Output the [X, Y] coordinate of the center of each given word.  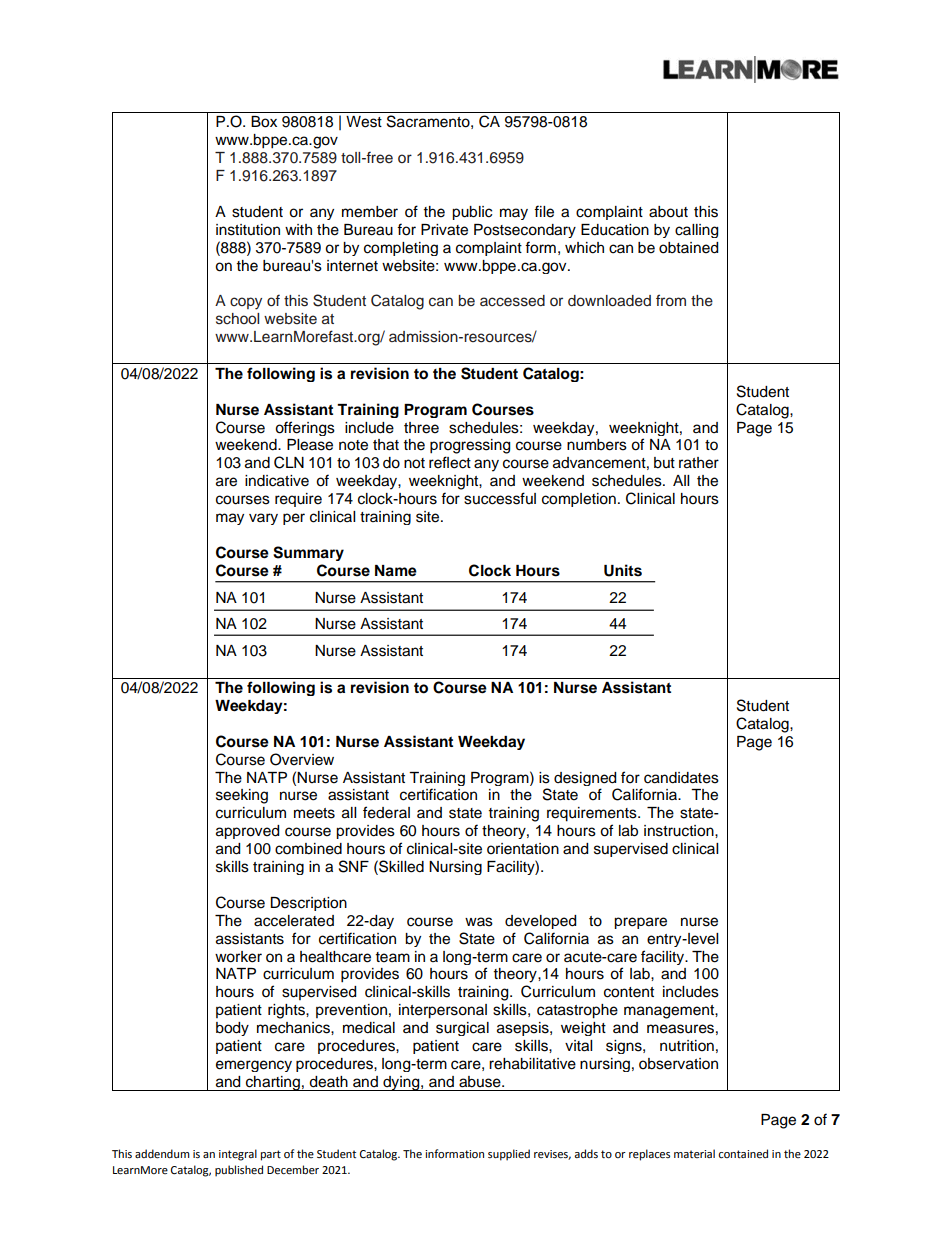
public [472, 213]
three [421, 428]
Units [623, 570]
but [664, 463]
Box [264, 122]
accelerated [294, 921]
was [479, 922]
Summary [308, 553]
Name [396, 571]
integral [238, 1155]
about [668, 212]
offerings [305, 428]
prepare [640, 923]
